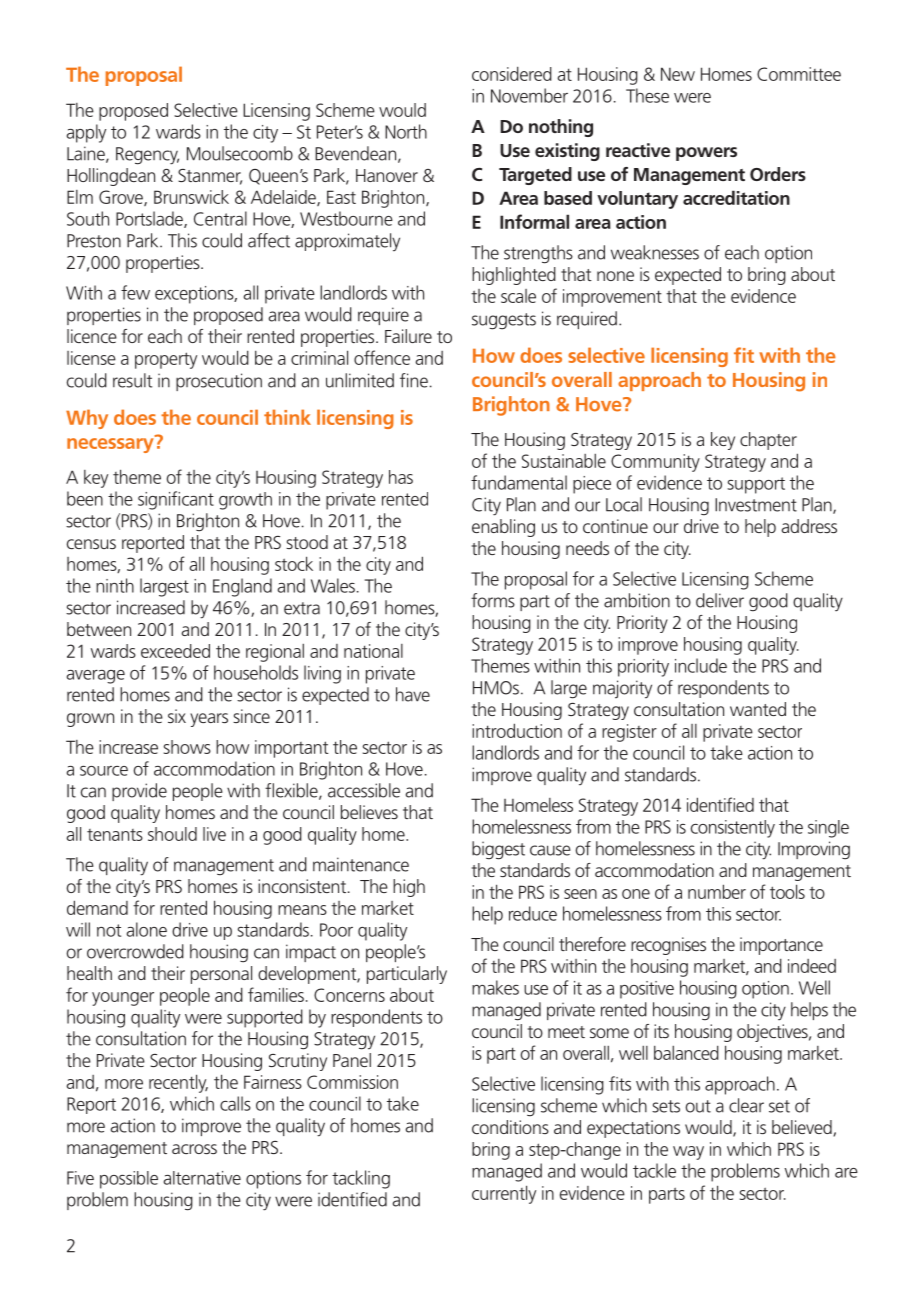  What do you see at coordinates (706, 154) in the image?
I see `powers` at bounding box center [706, 154].
